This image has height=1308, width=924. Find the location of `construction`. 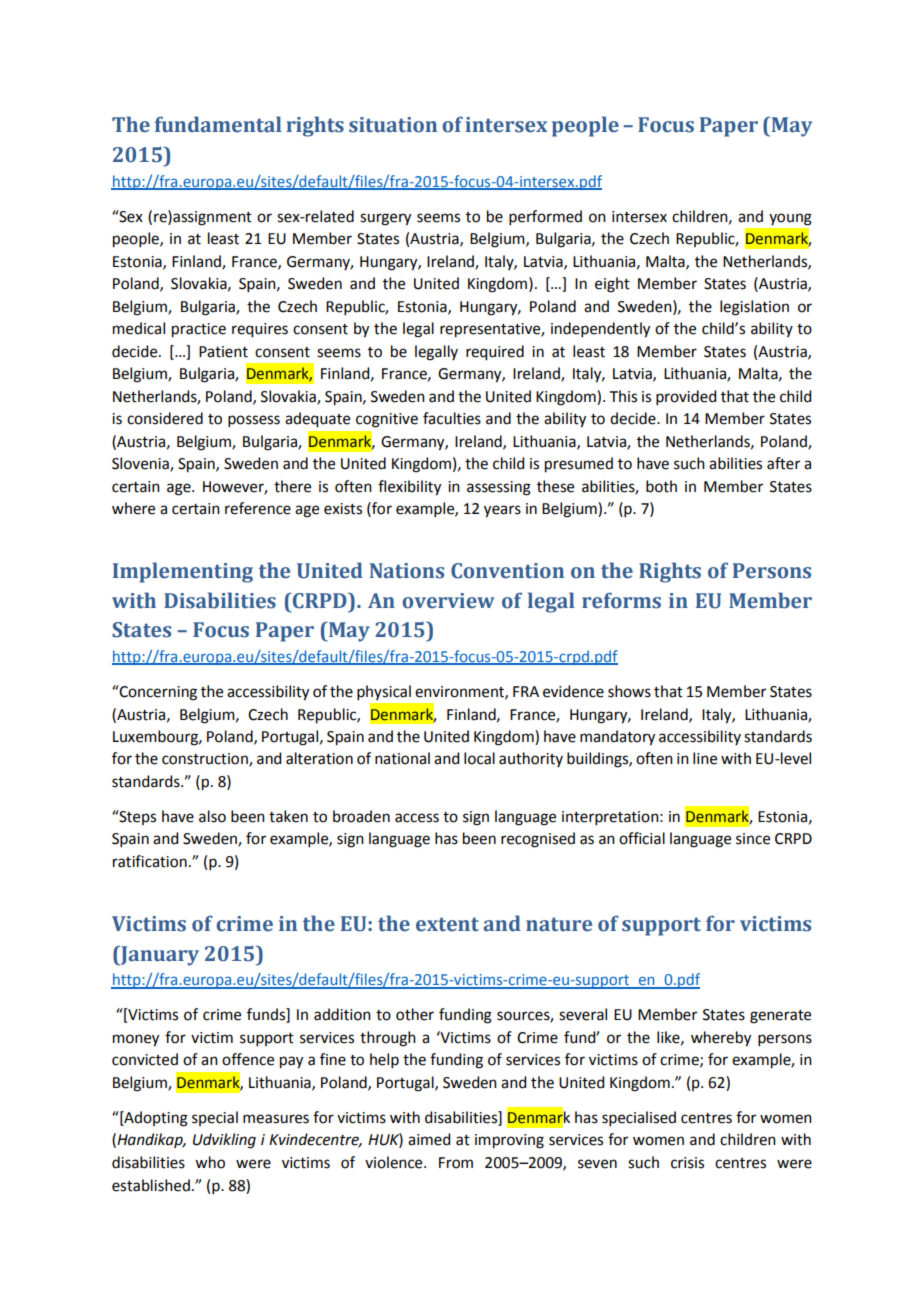

construction is located at coordinates (206, 760).
